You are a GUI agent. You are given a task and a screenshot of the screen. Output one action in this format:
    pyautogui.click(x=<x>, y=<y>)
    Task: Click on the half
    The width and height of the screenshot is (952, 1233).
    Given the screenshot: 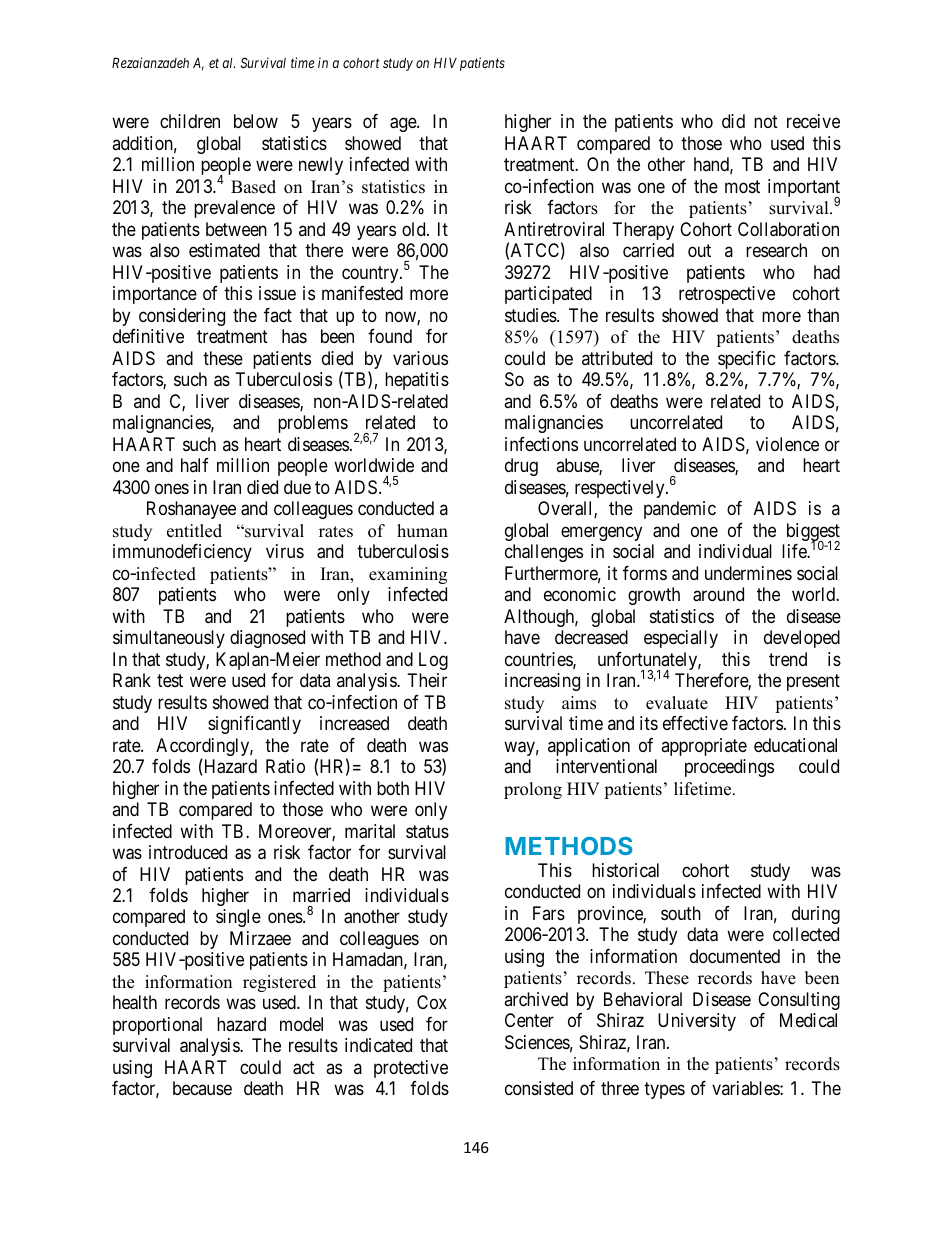 What is the action you would take?
    pyautogui.click(x=195, y=465)
